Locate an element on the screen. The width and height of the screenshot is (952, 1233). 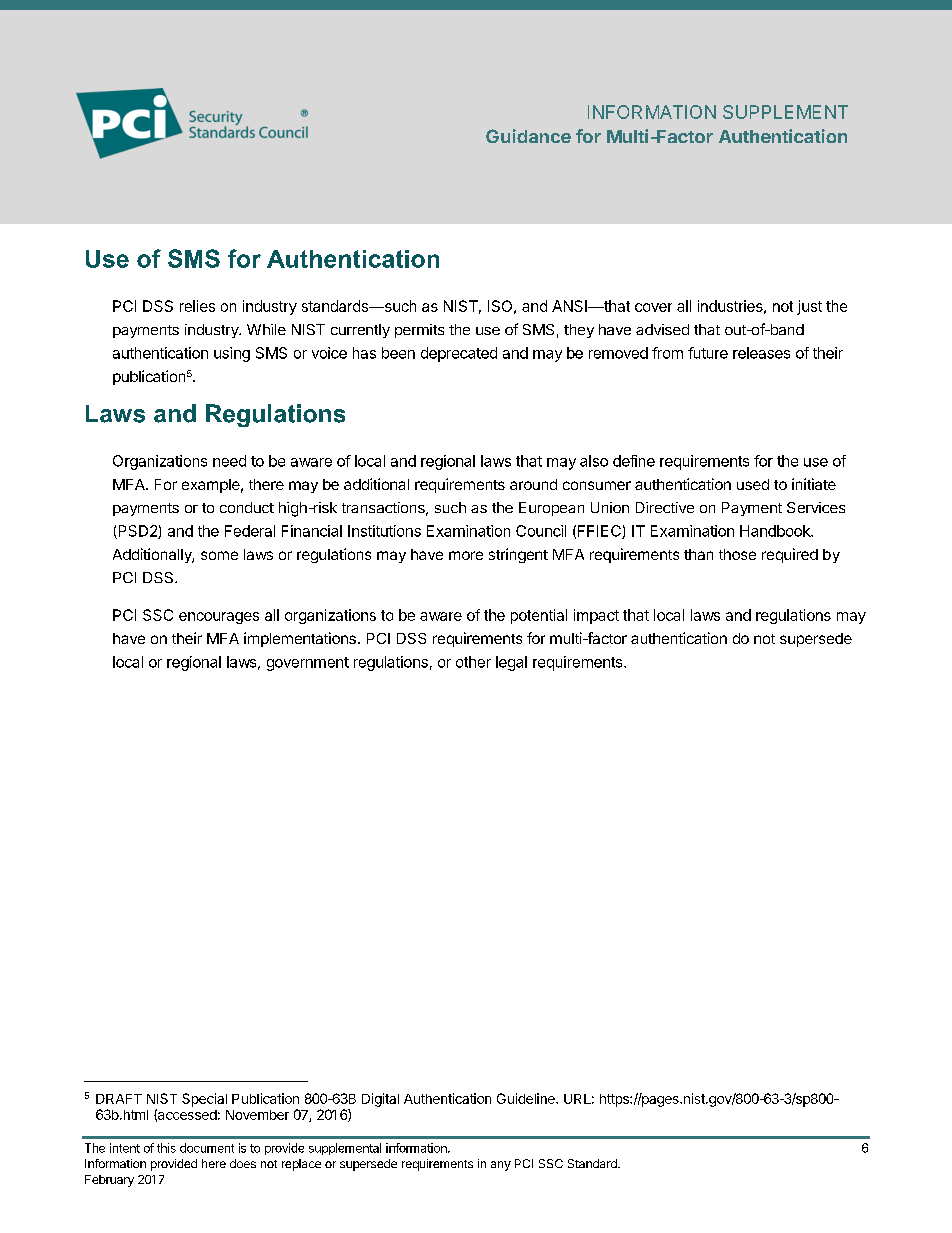
Special is located at coordinates (204, 1100).
